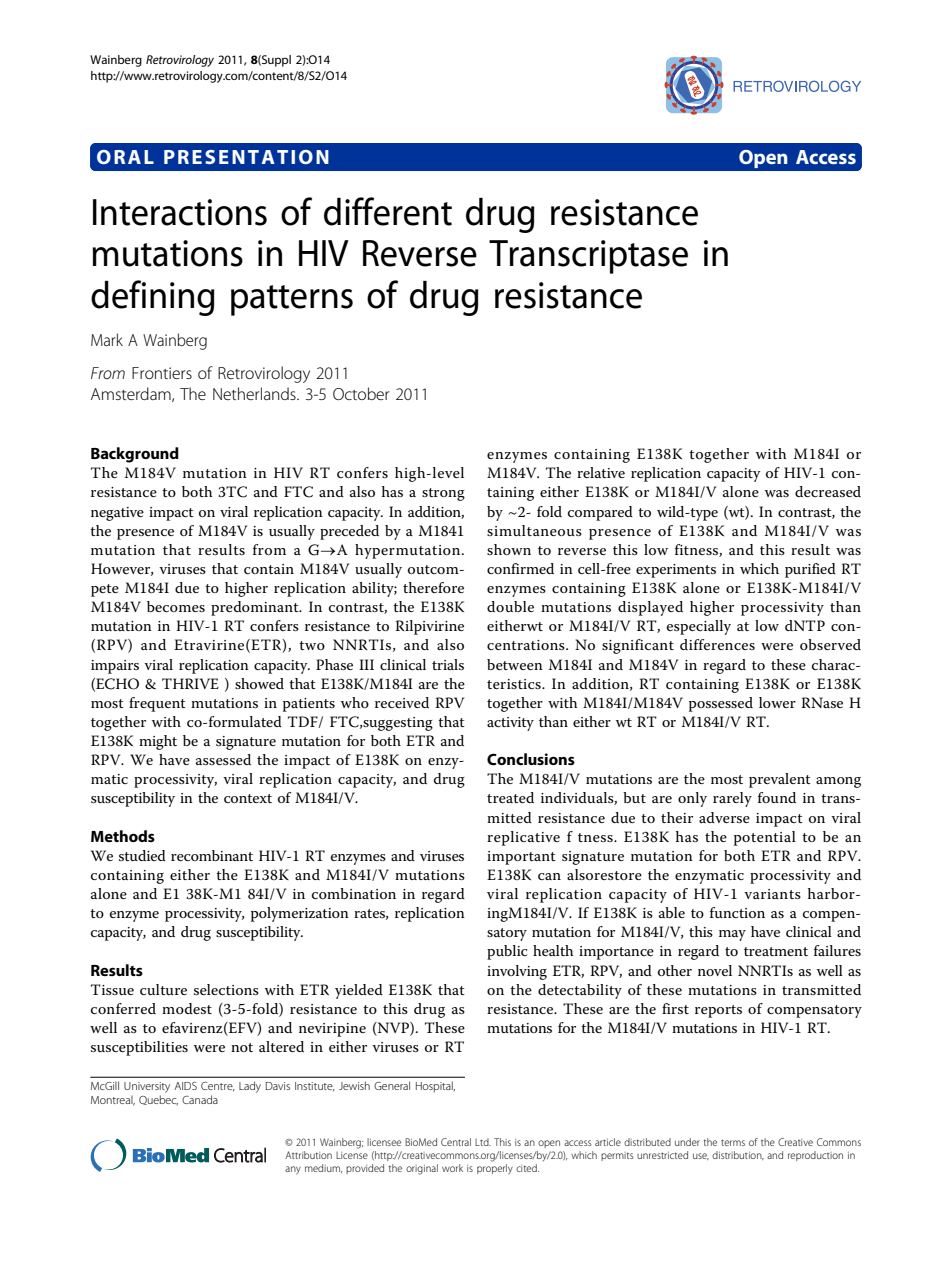 The image size is (952, 1270). What do you see at coordinates (810, 570) in the screenshot?
I see `purified` at bounding box center [810, 570].
